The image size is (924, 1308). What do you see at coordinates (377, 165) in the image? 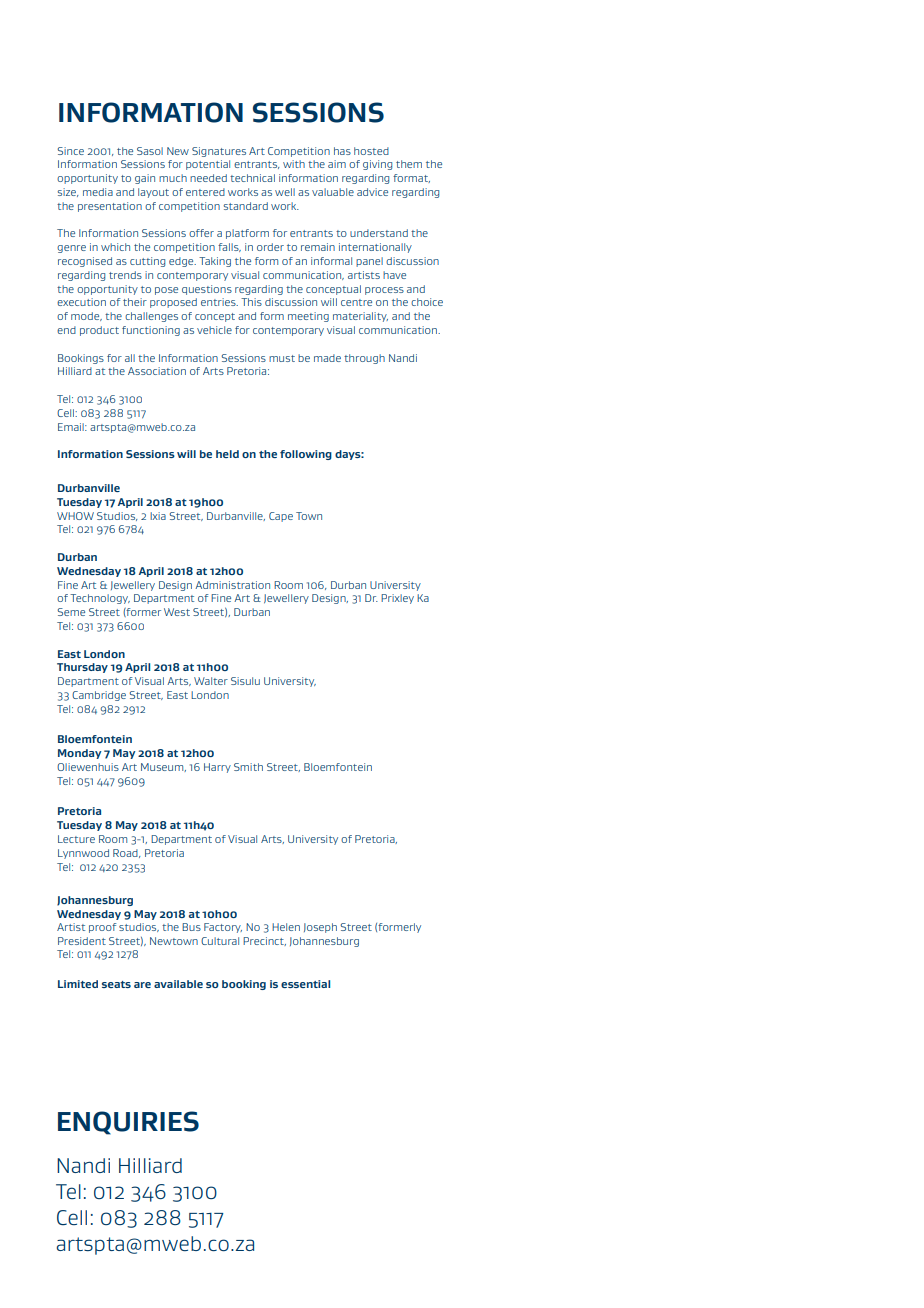
I see `giving` at bounding box center [377, 165].
